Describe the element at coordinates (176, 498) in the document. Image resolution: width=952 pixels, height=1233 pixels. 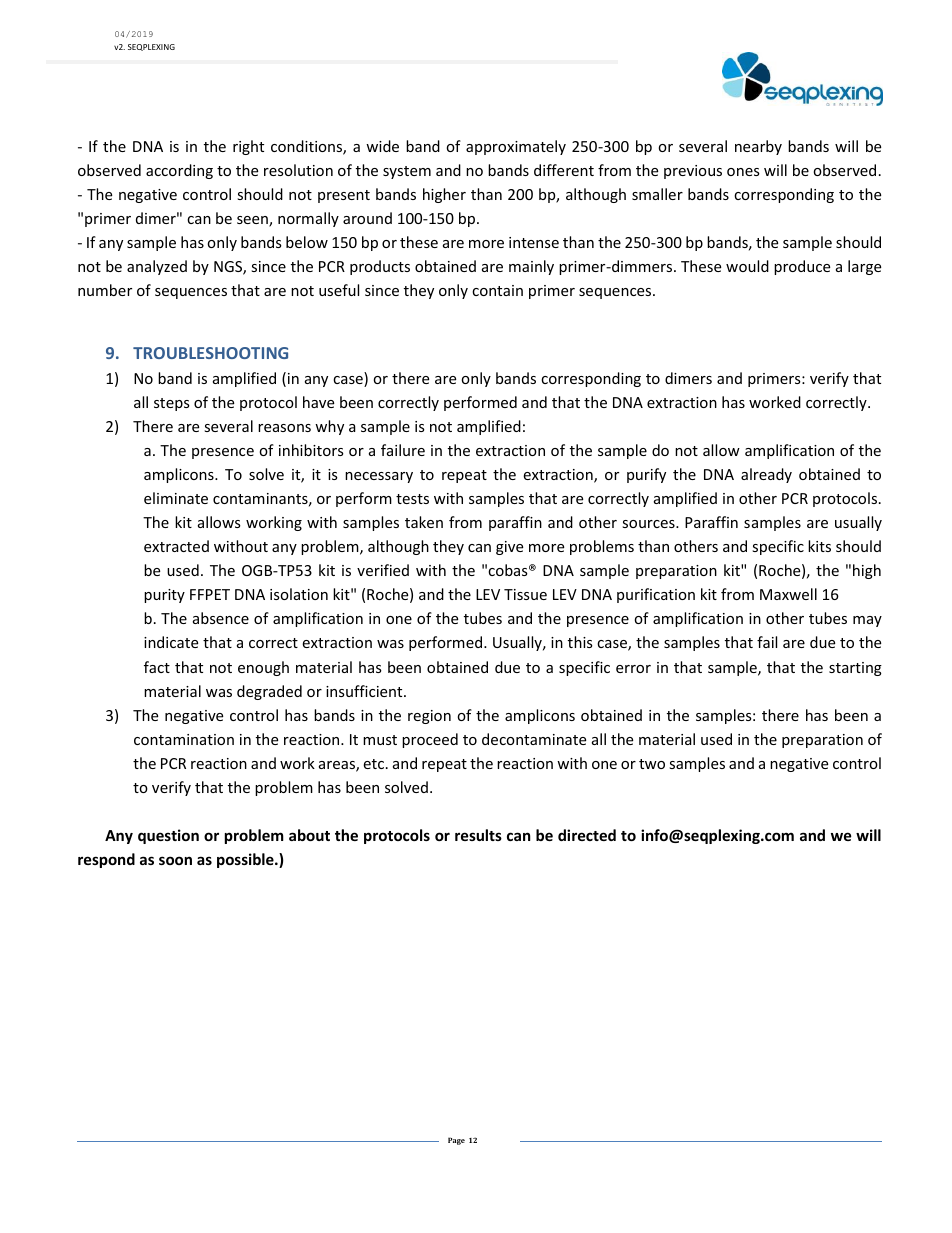
I see `eliminate` at that location.
